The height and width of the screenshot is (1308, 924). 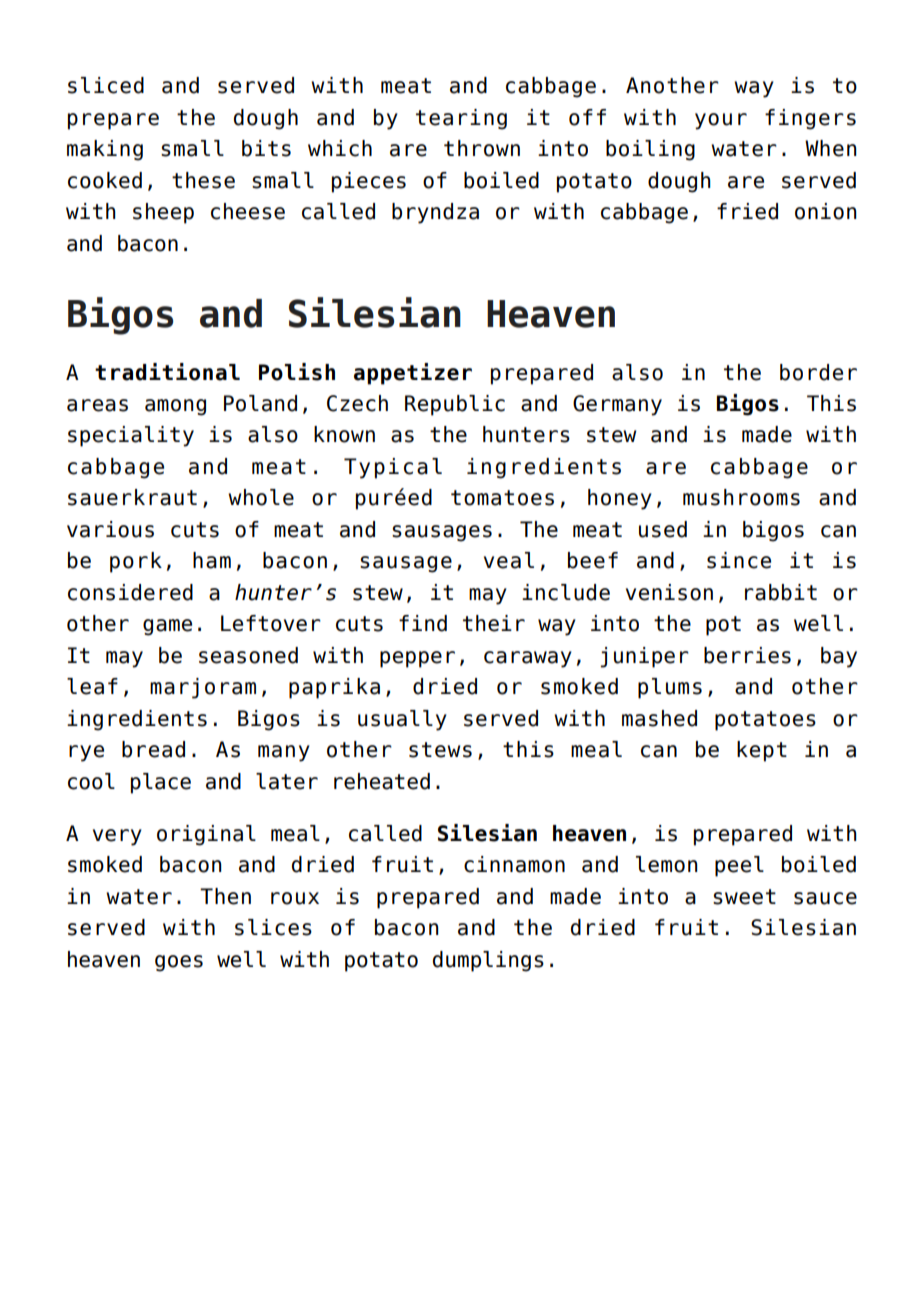 What do you see at coordinates (179, 963) in the screenshot?
I see `goes` at bounding box center [179, 963].
